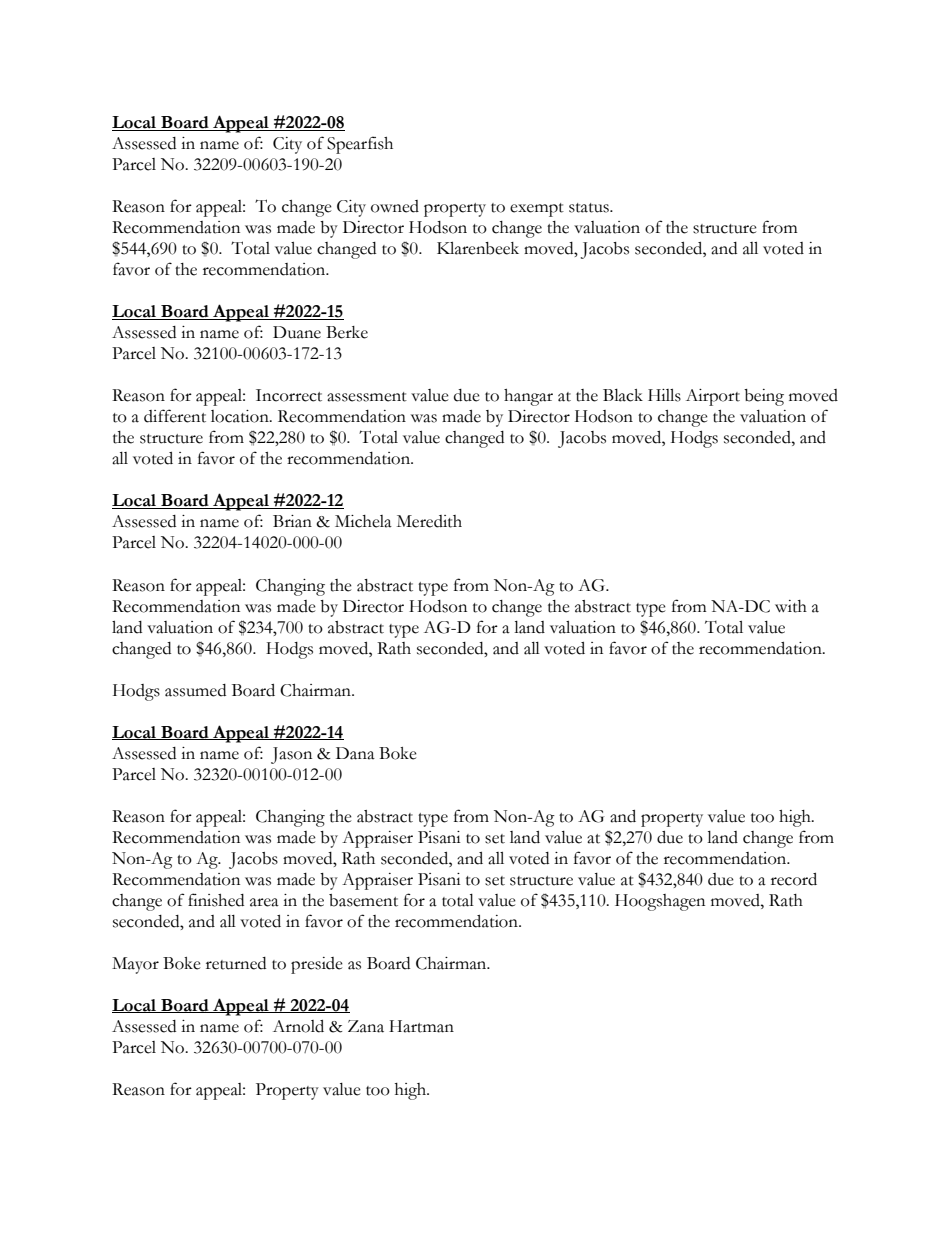  Describe the element at coordinates (291, 755) in the image. I see `Jason` at that location.
